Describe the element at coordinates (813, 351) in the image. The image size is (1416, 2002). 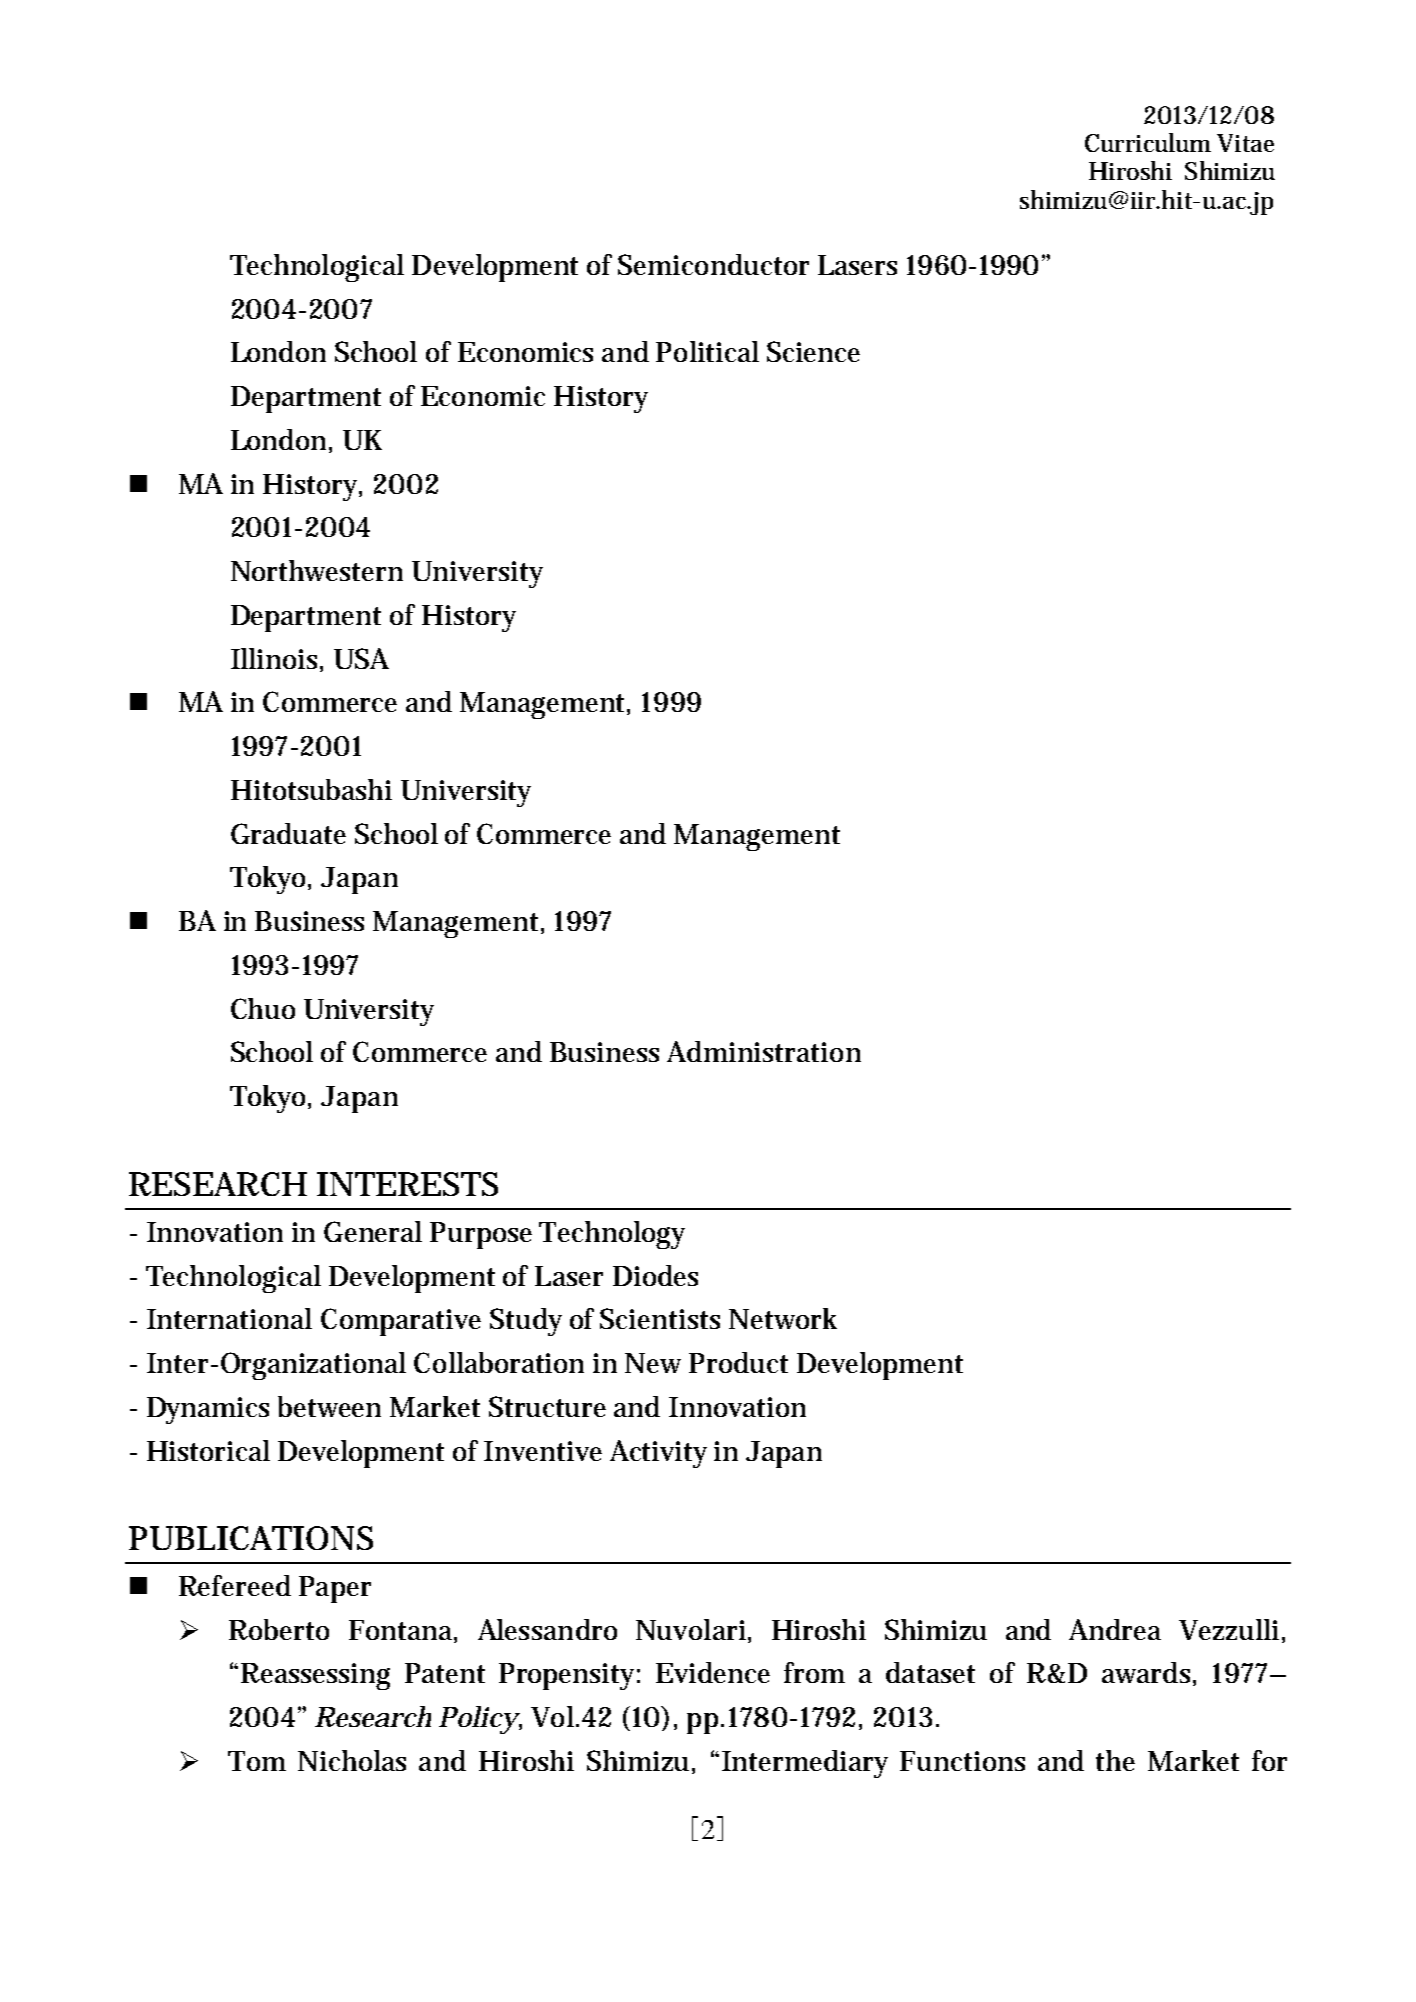
I see `Science` at that location.
